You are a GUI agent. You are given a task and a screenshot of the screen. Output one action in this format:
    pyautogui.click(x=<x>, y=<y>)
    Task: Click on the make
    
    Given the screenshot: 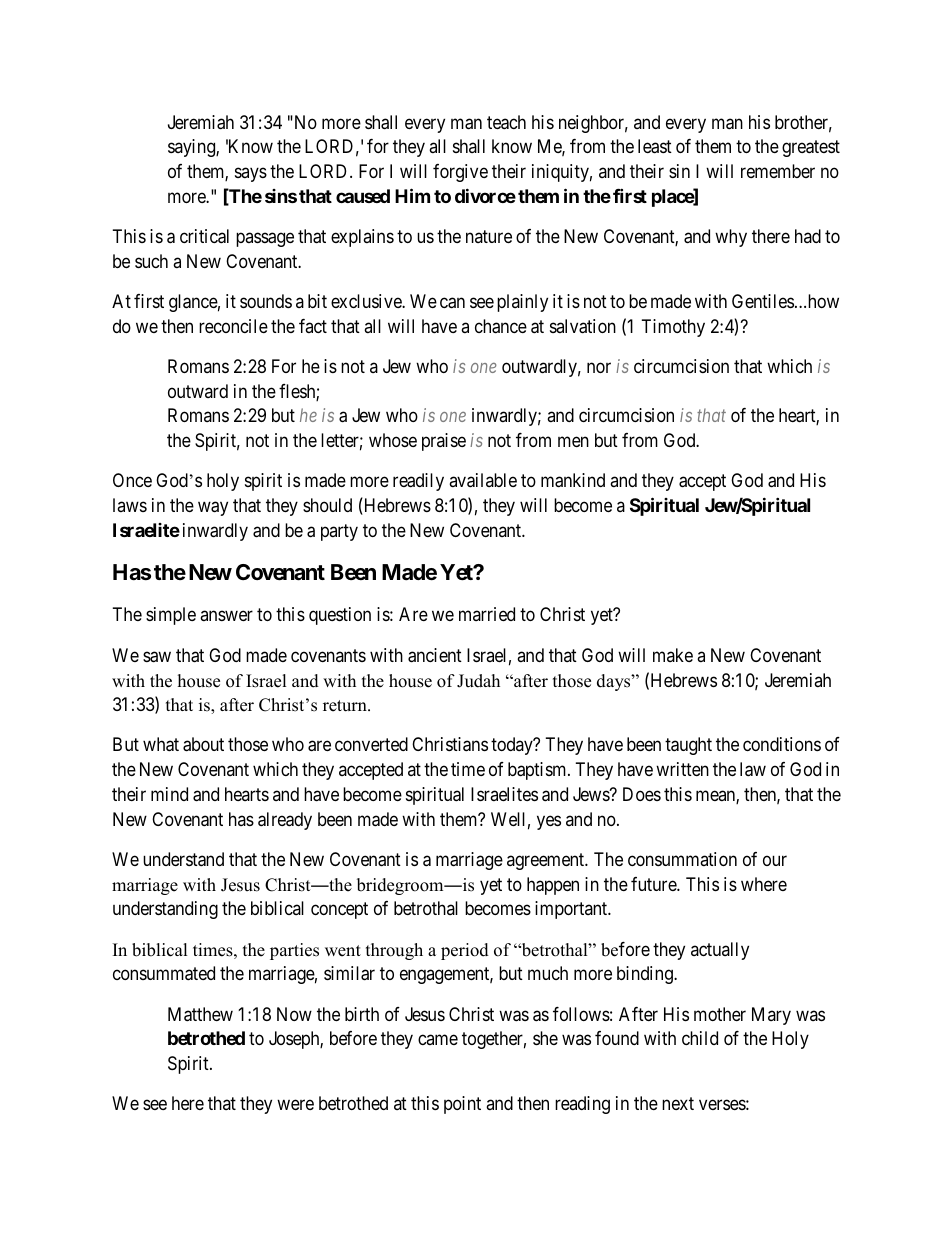 What is the action you would take?
    pyautogui.click(x=673, y=655)
